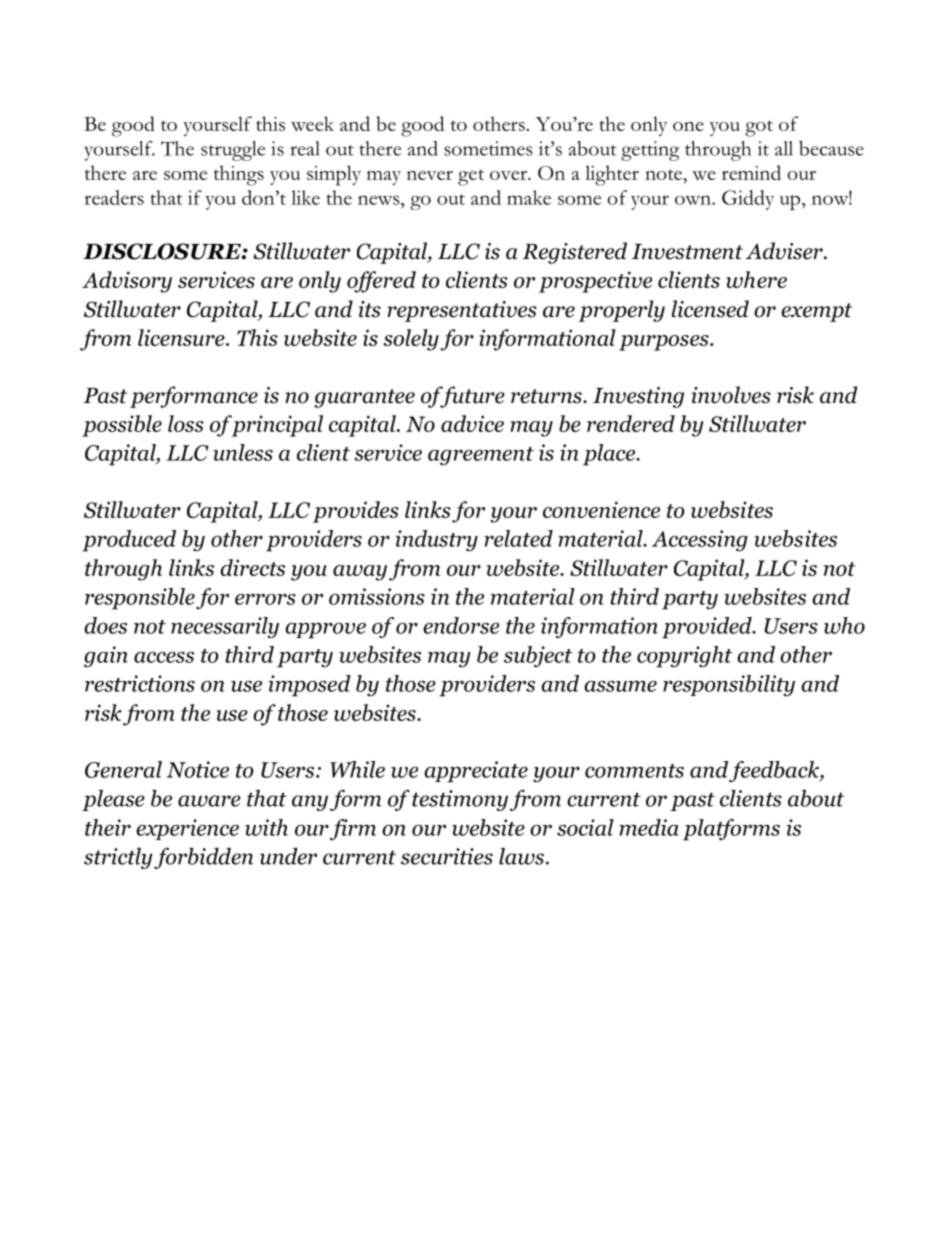 The width and height of the screenshot is (952, 1233). I want to click on experience, so click(187, 829).
